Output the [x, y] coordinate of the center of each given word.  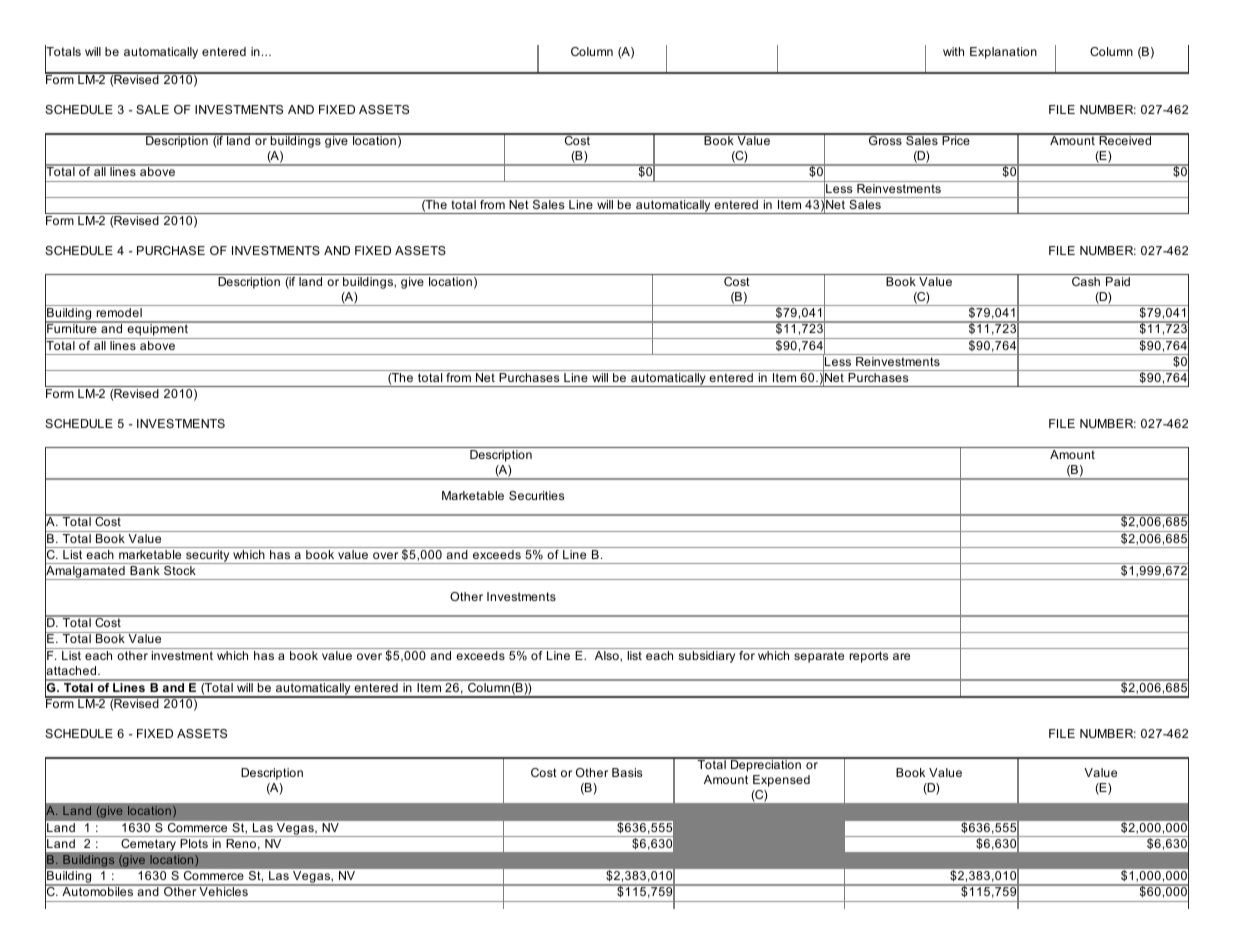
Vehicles [224, 890]
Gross [885, 139]
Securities [536, 495]
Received [1125, 139]
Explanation [1003, 53]
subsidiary [706, 657]
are [901, 656]
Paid [1118, 281]
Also [608, 656]
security [208, 557]
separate [819, 657]
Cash [1086, 281]
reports [869, 657]
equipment [158, 330]
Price [956, 139]
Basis [627, 772]
